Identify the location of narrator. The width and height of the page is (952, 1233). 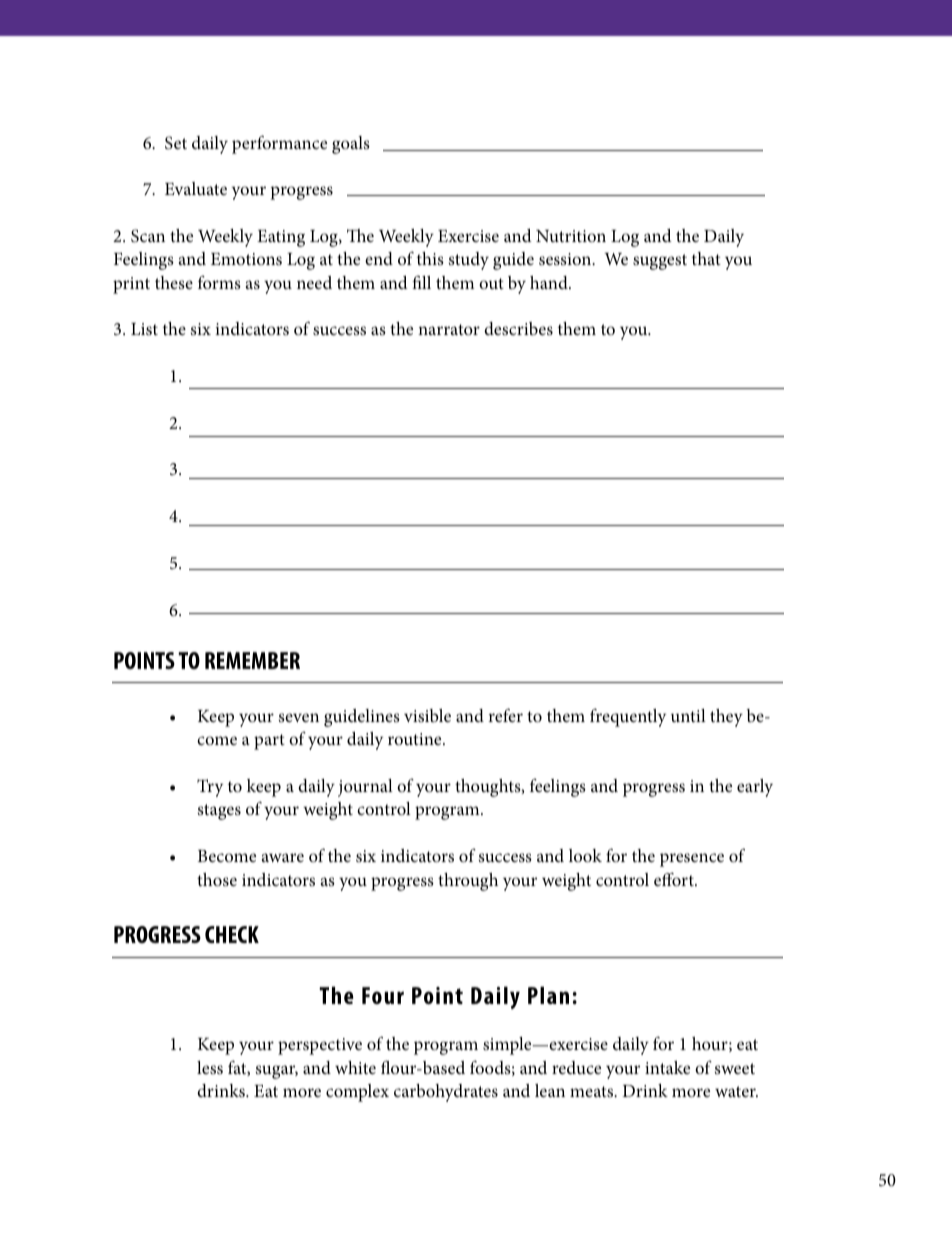
(449, 329).
